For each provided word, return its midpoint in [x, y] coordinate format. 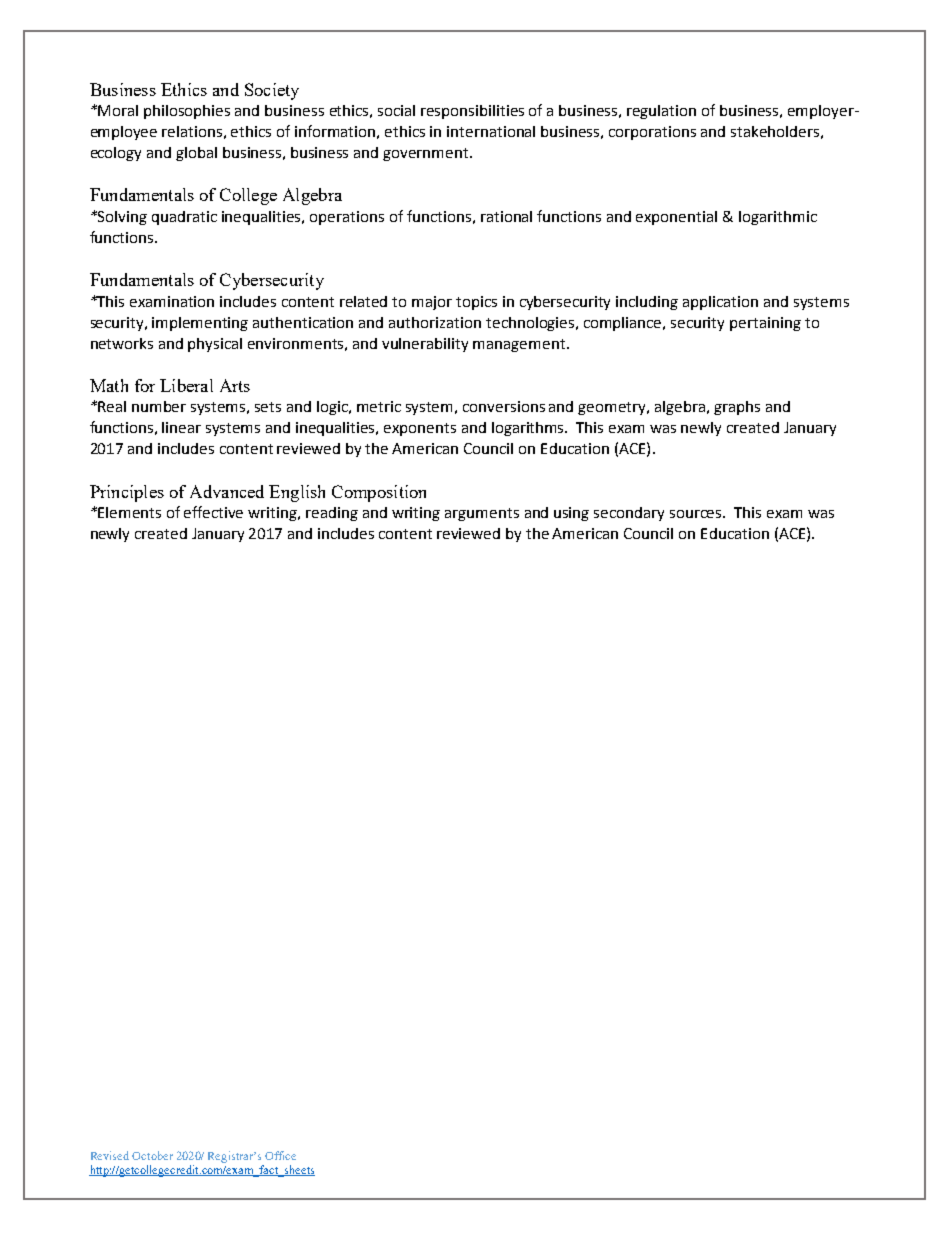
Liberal [186, 385]
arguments [482, 514]
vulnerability [425, 345]
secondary [629, 514]
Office [280, 1155]
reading [332, 514]
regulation [661, 112]
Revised [110, 1155]
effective [213, 512]
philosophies [187, 112]
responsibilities [472, 112]
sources [697, 514]
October [152, 1155]
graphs [737, 408]
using [571, 514]
